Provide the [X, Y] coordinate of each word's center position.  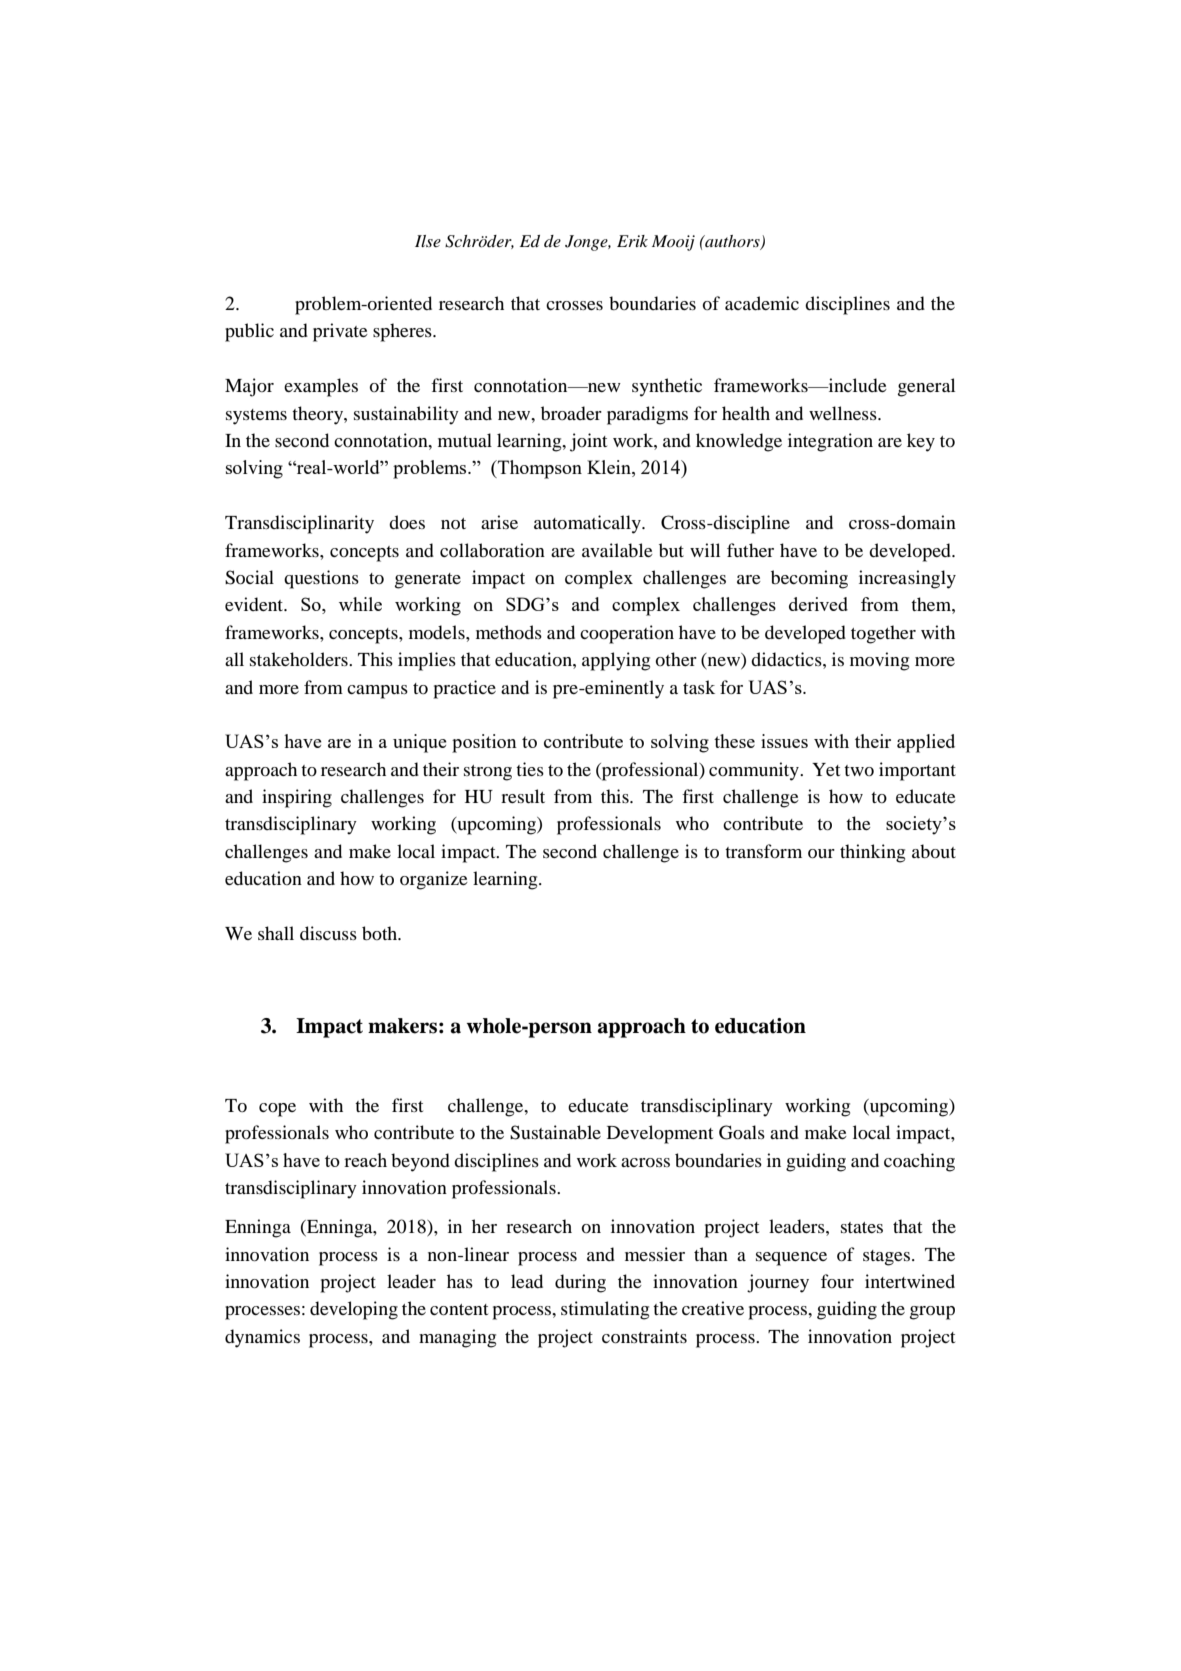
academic [762, 303]
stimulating [605, 1310]
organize [434, 880]
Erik [632, 241]
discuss [328, 933]
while [360, 604]
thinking [872, 853]
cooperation [627, 634]
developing [354, 1310]
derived [818, 604]
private [340, 332]
